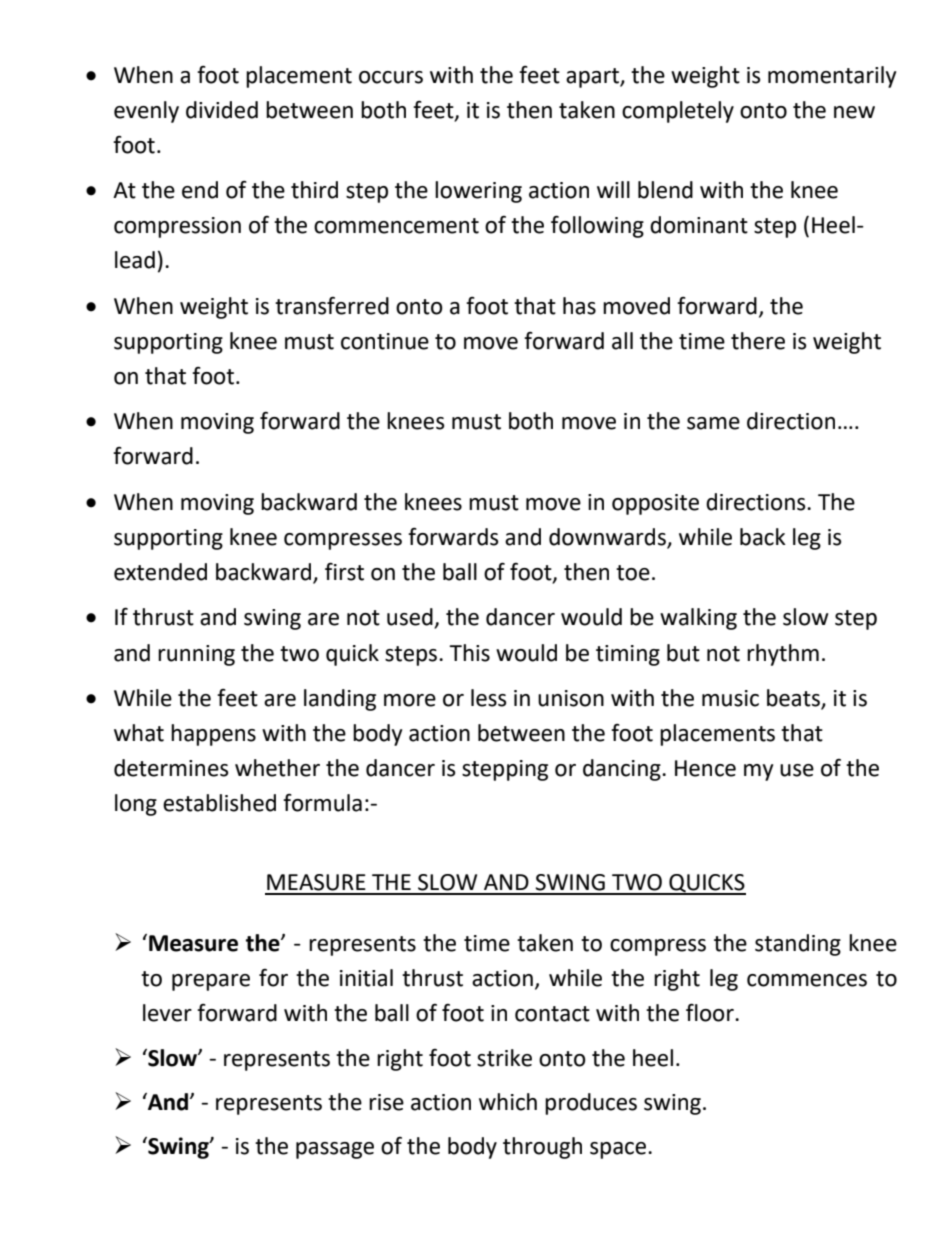  I want to click on passage, so click(335, 1150).
